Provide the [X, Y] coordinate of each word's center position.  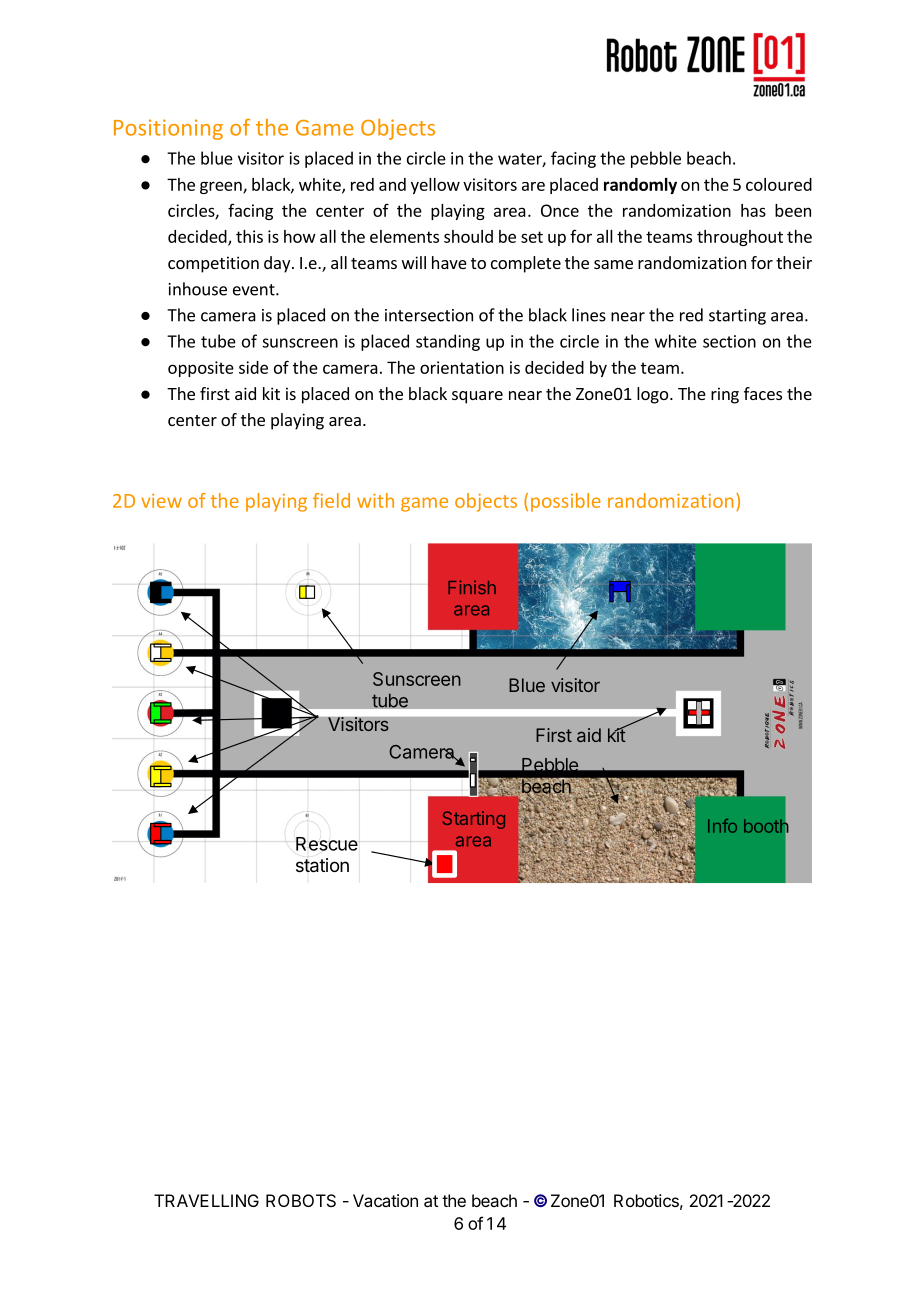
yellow [435, 186]
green [222, 187]
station [322, 865]
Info [722, 826]
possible [566, 502]
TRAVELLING [206, 1200]
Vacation [385, 1200]
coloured [779, 184]
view [161, 501]
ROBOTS [301, 1200]
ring [725, 395]
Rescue [328, 844]
